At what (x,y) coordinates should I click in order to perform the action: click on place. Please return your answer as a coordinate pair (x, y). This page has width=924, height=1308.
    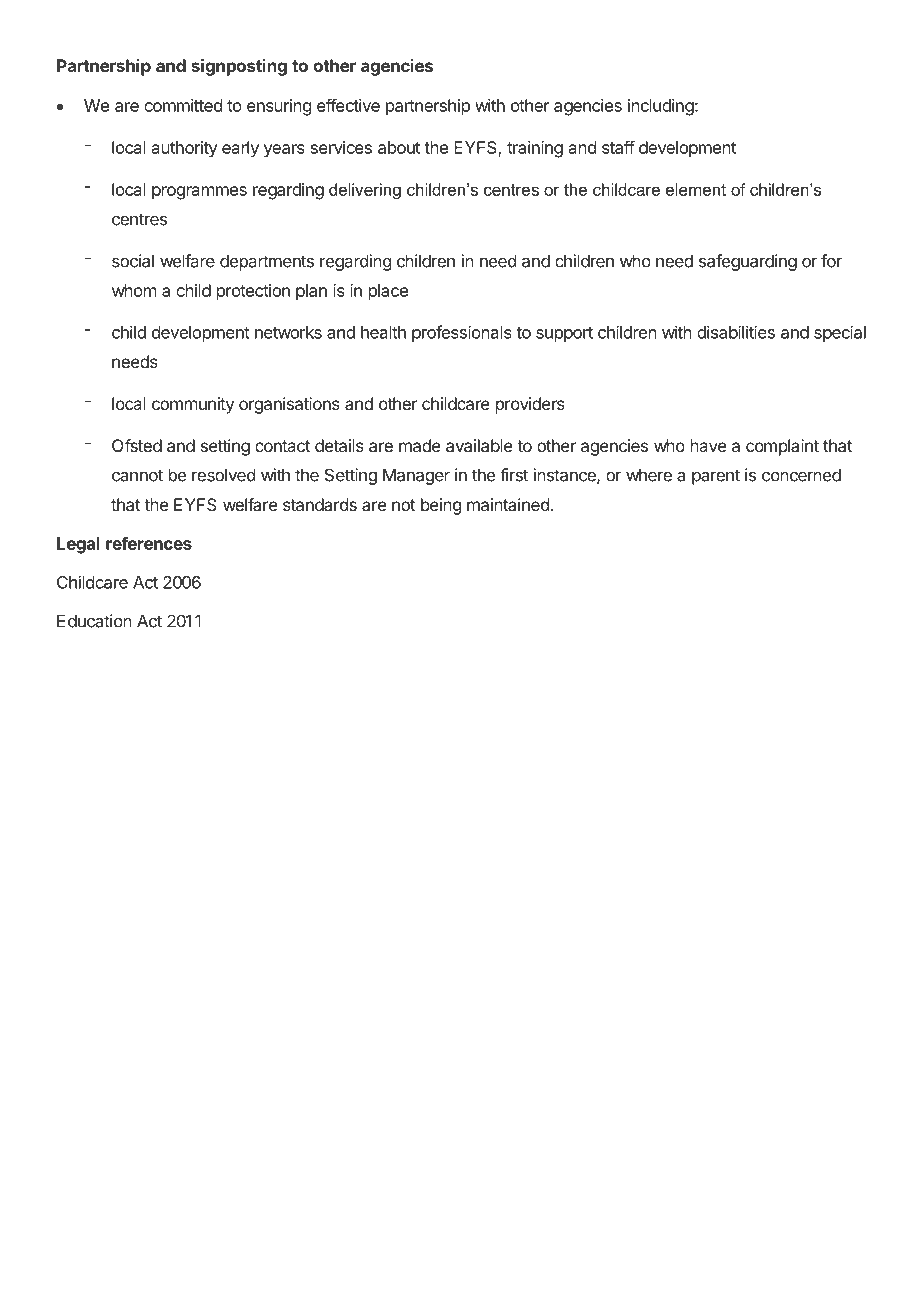
    Looking at the image, I should click on (388, 292).
